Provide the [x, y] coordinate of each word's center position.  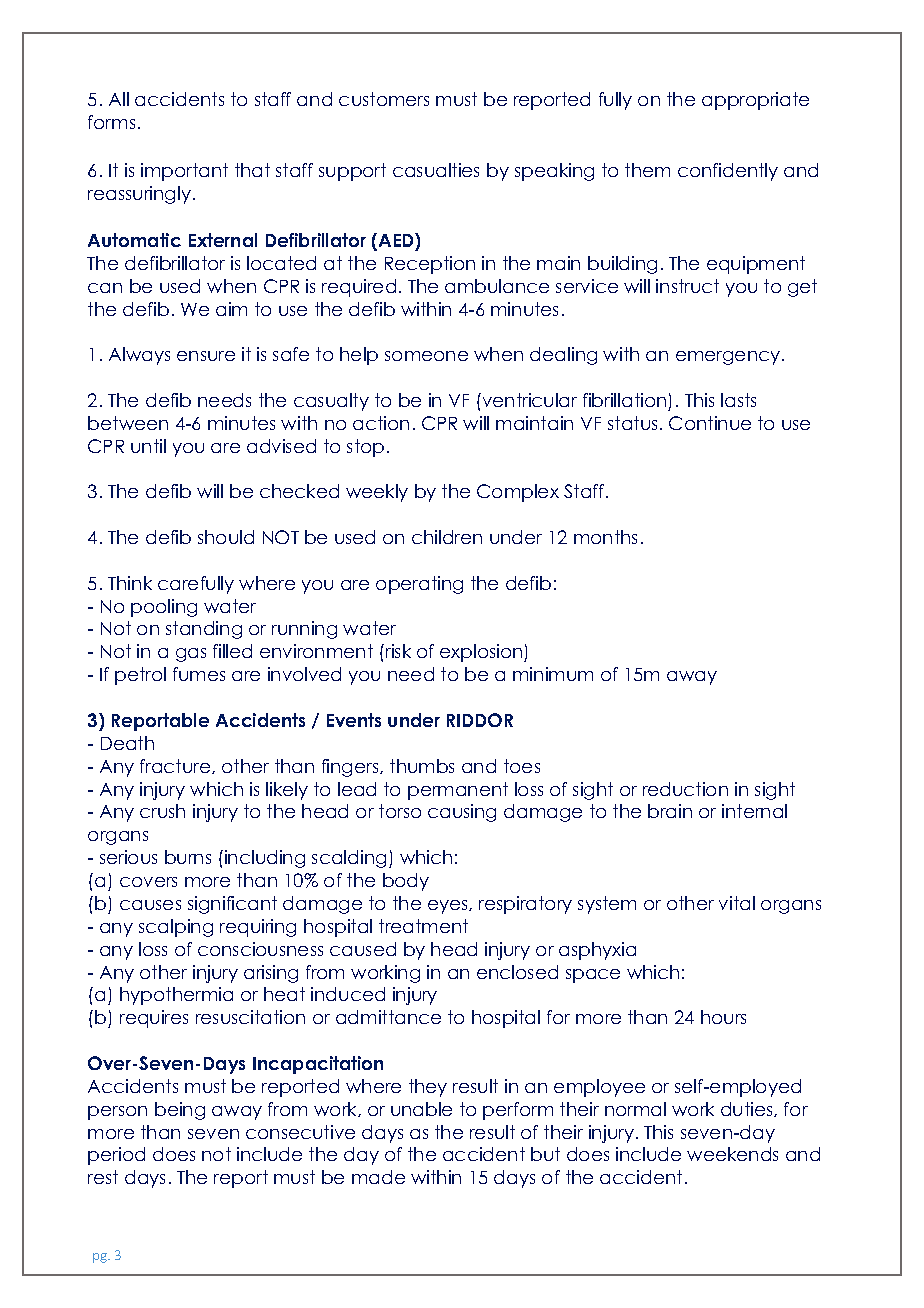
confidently [728, 172]
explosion [482, 653]
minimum [553, 674]
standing [204, 630]
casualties [436, 170]
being [180, 1111]
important [184, 172]
